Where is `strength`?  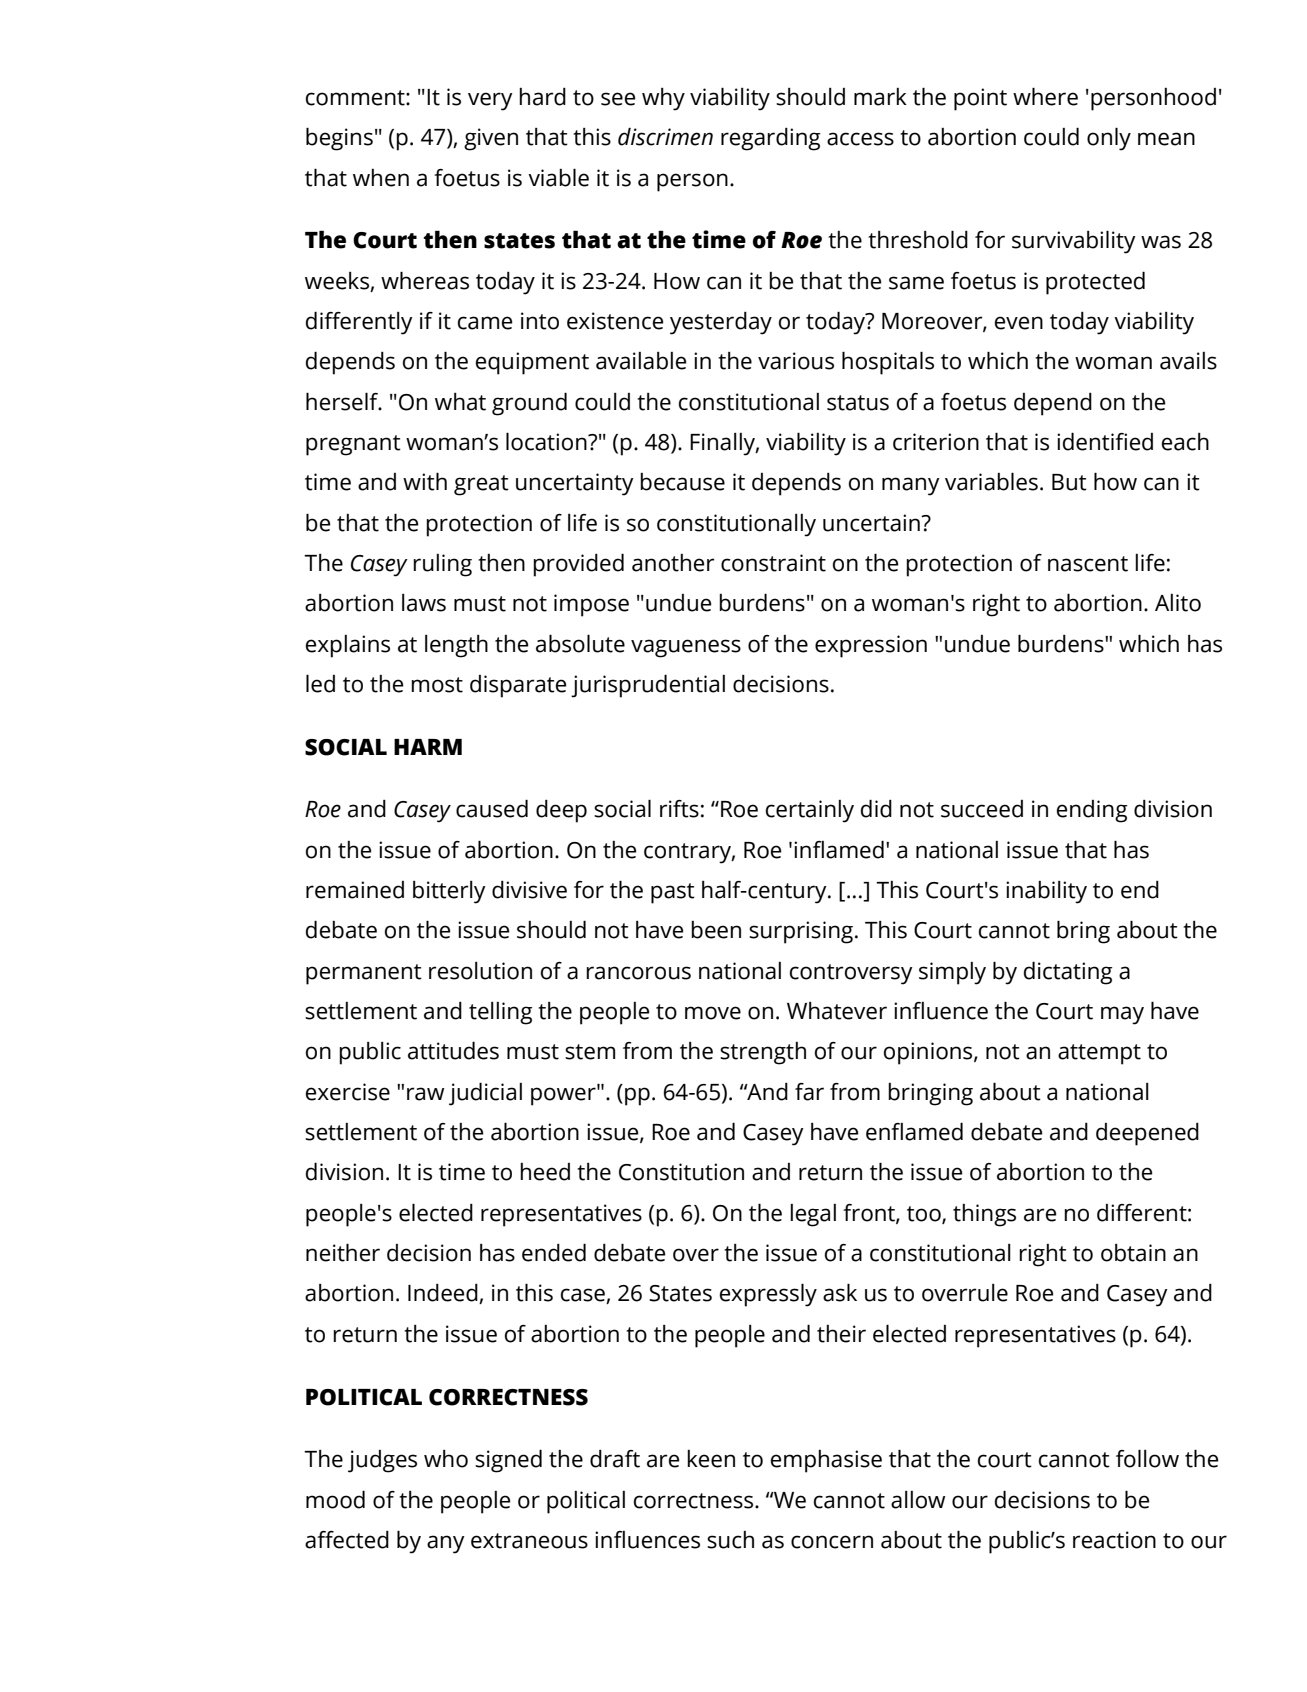 strength is located at coordinates (763, 1053).
